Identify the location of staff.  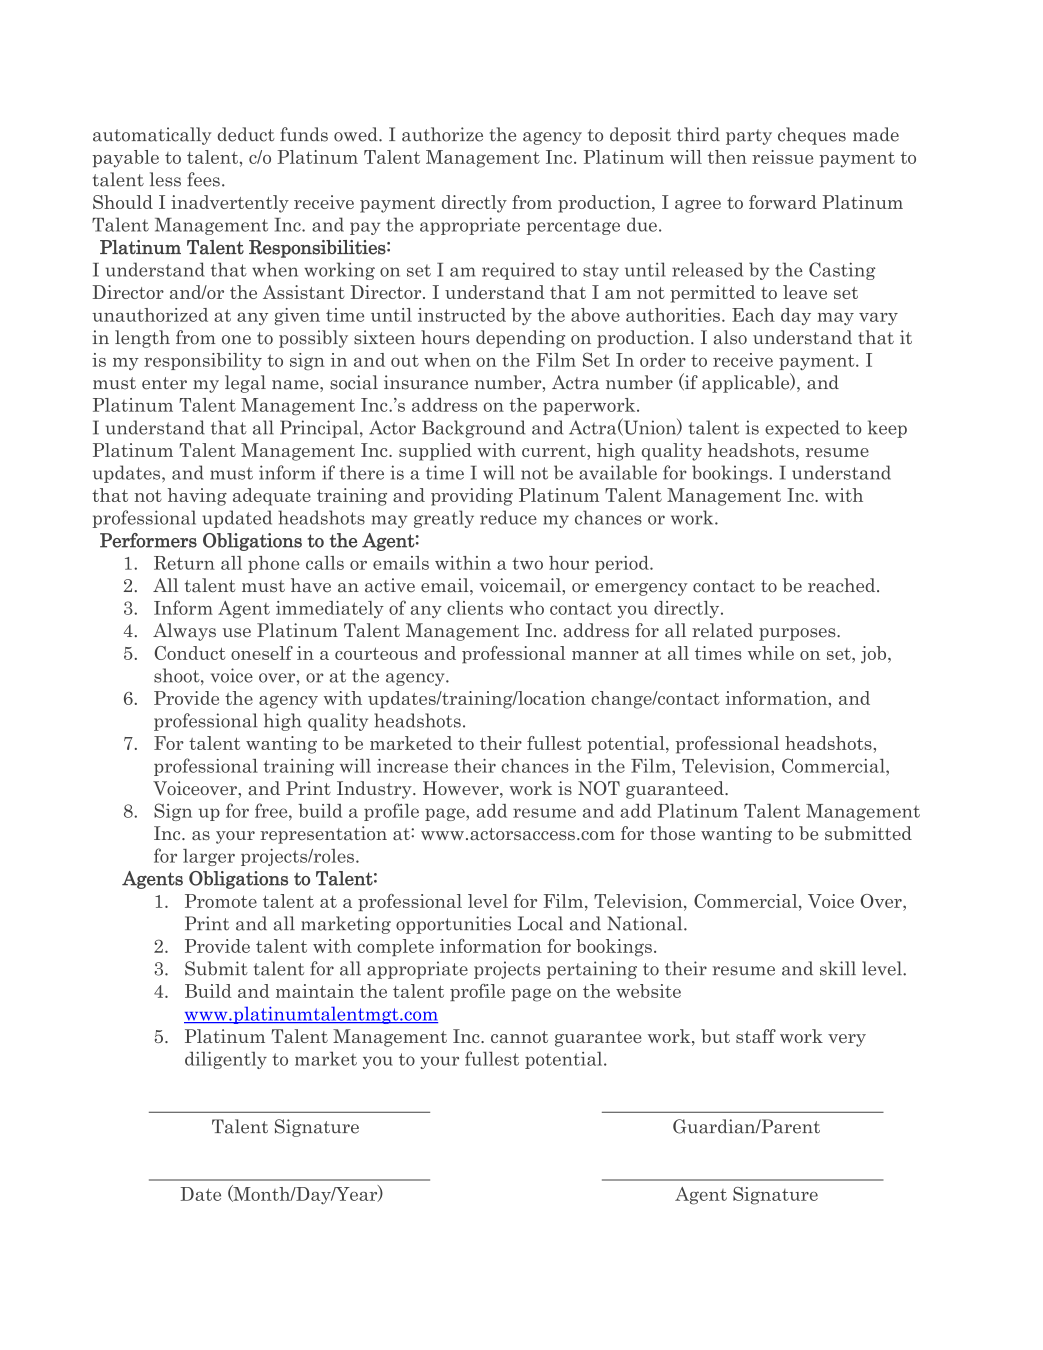
(756, 1036).
